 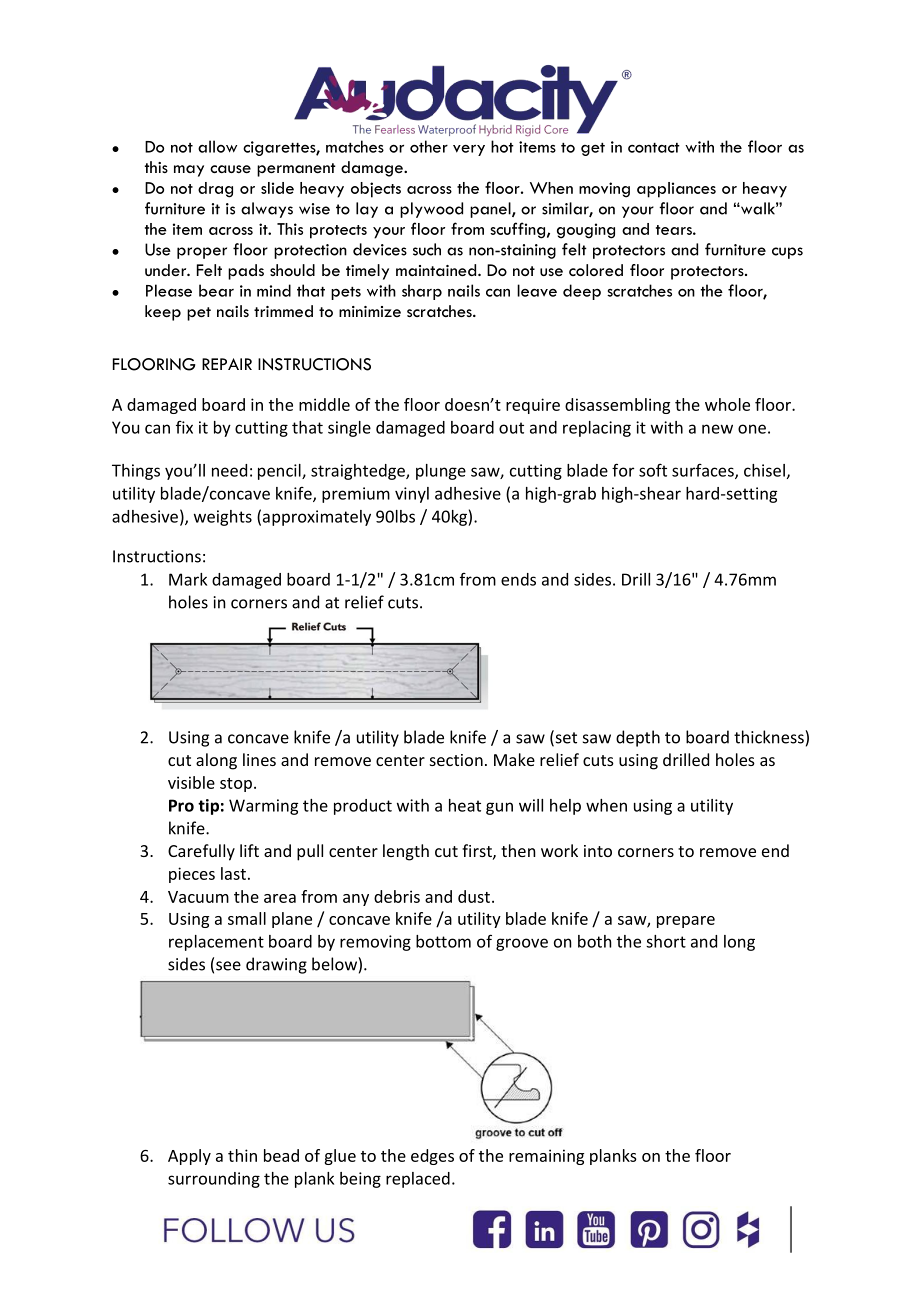 What do you see at coordinates (518, 579) in the screenshot?
I see `ends` at bounding box center [518, 579].
